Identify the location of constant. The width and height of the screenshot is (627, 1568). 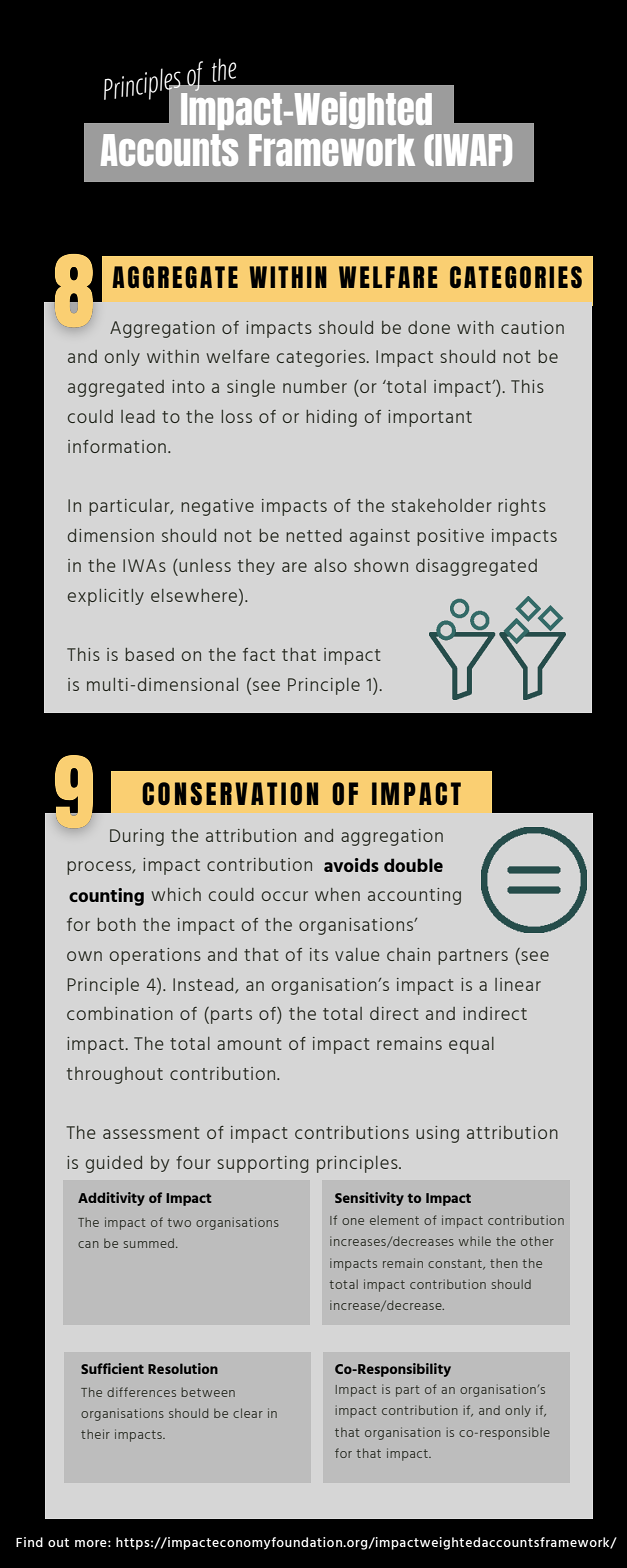
(456, 1264).
